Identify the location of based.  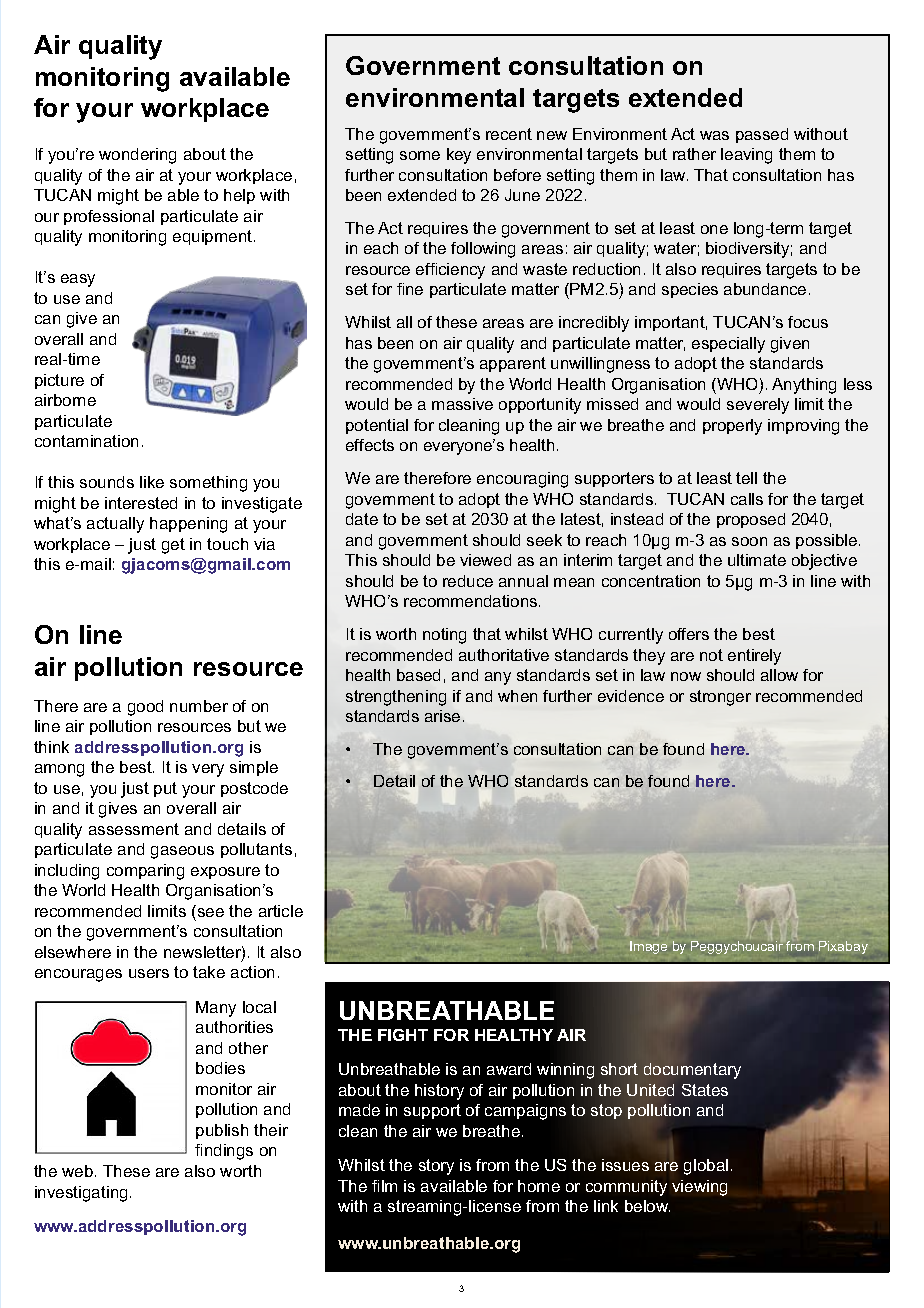
(418, 675).
